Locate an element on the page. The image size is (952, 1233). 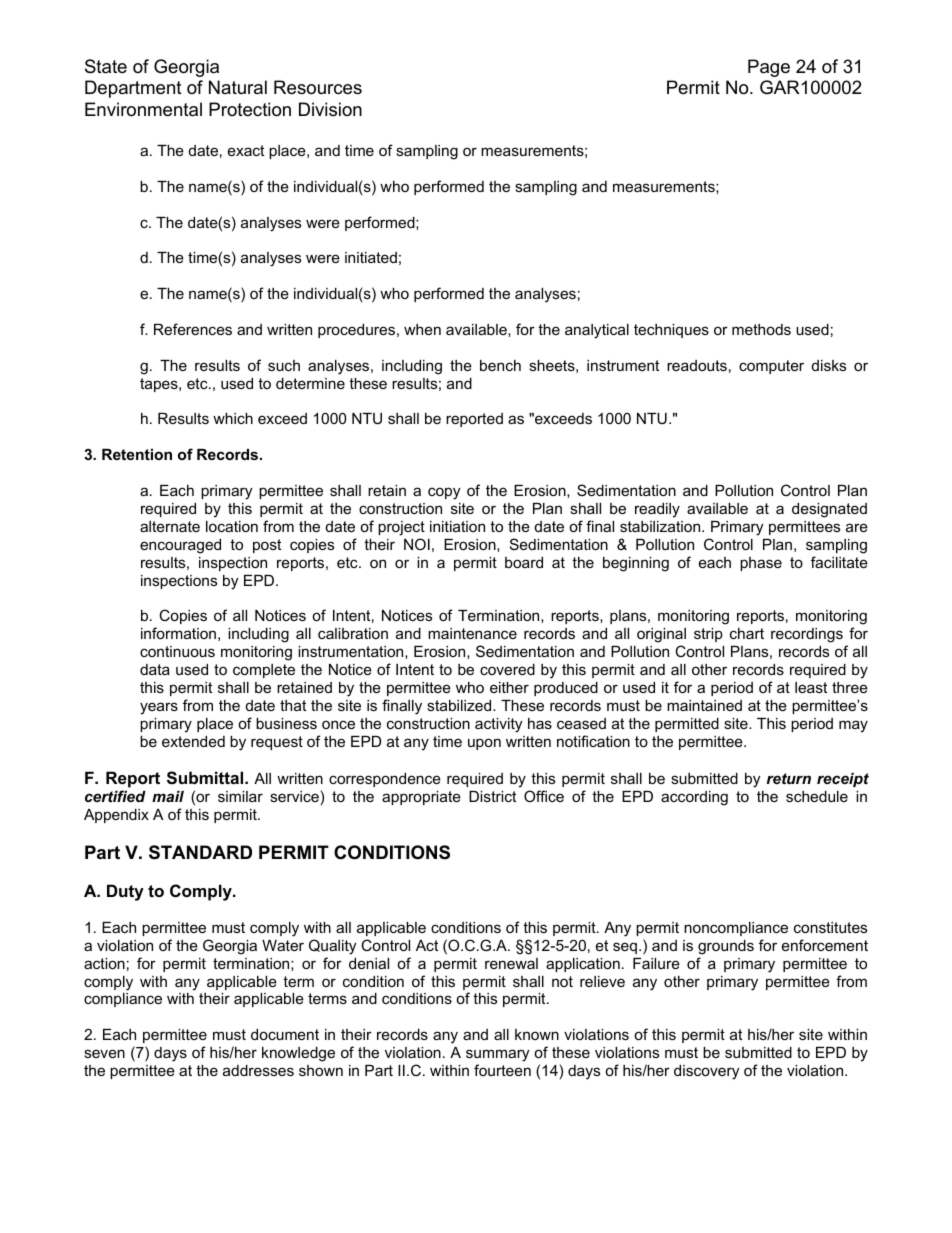
summary is located at coordinates (497, 1055).
